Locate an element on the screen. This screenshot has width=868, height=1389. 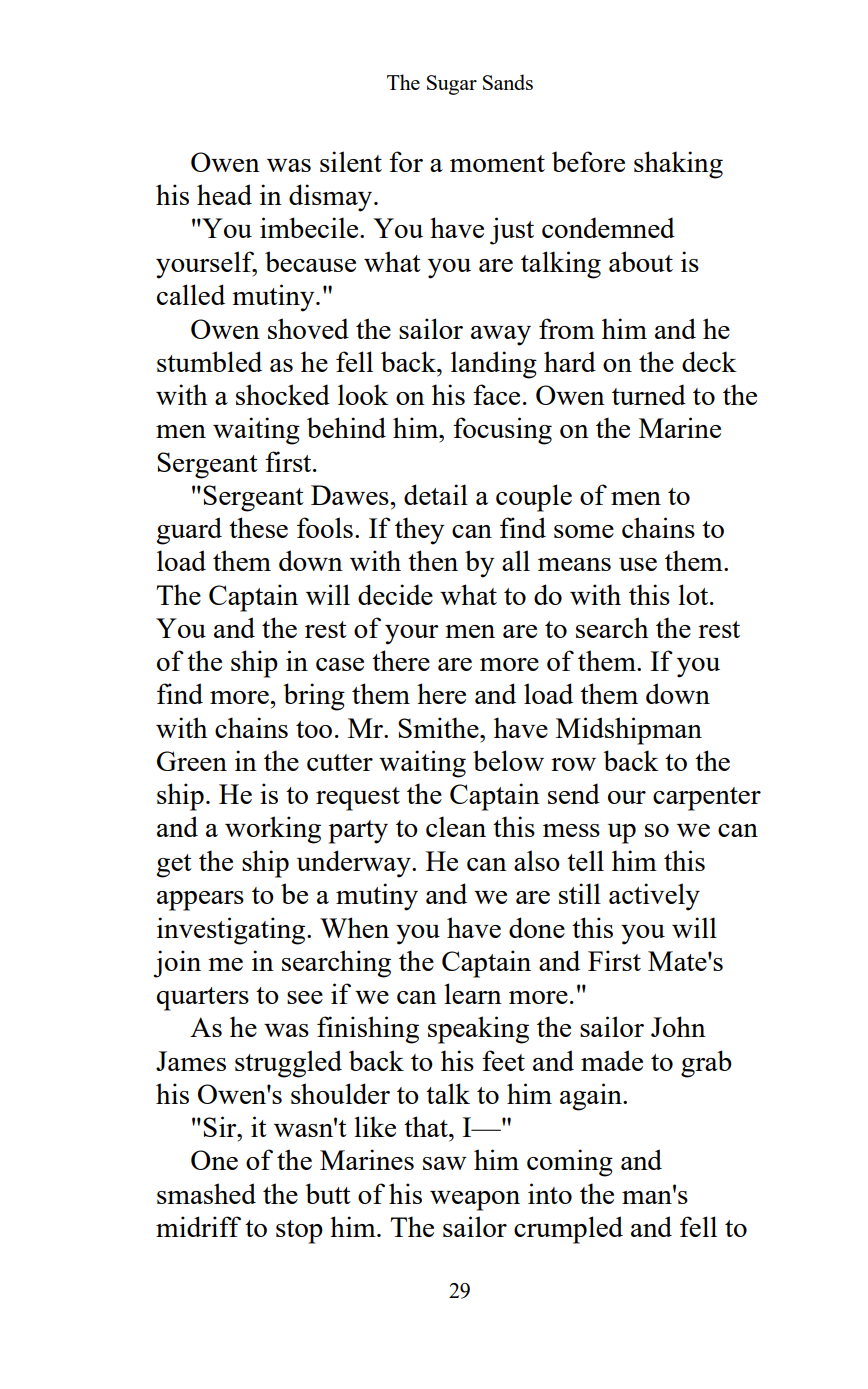
working is located at coordinates (273, 830).
